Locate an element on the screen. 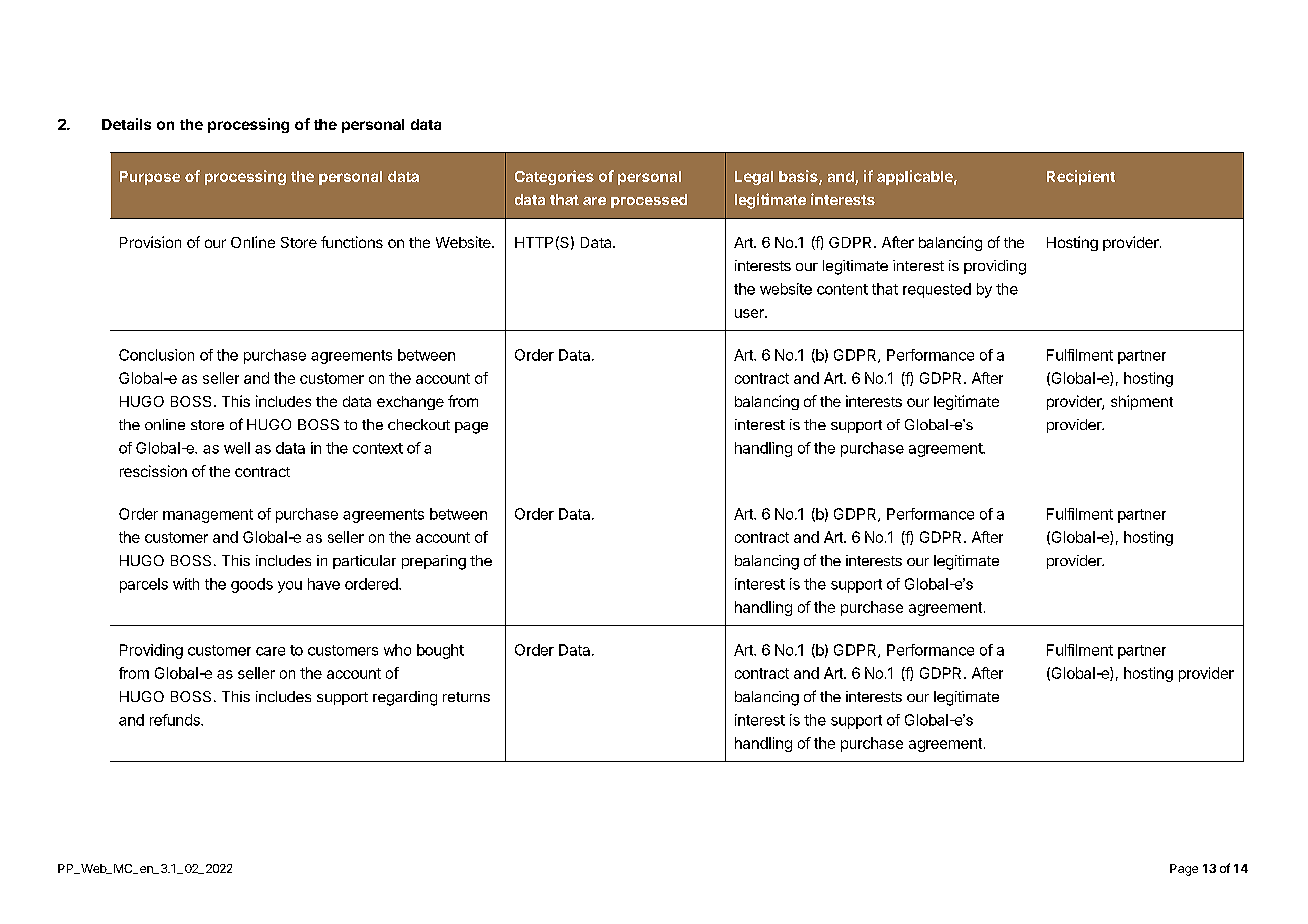  user is located at coordinates (750, 313).
